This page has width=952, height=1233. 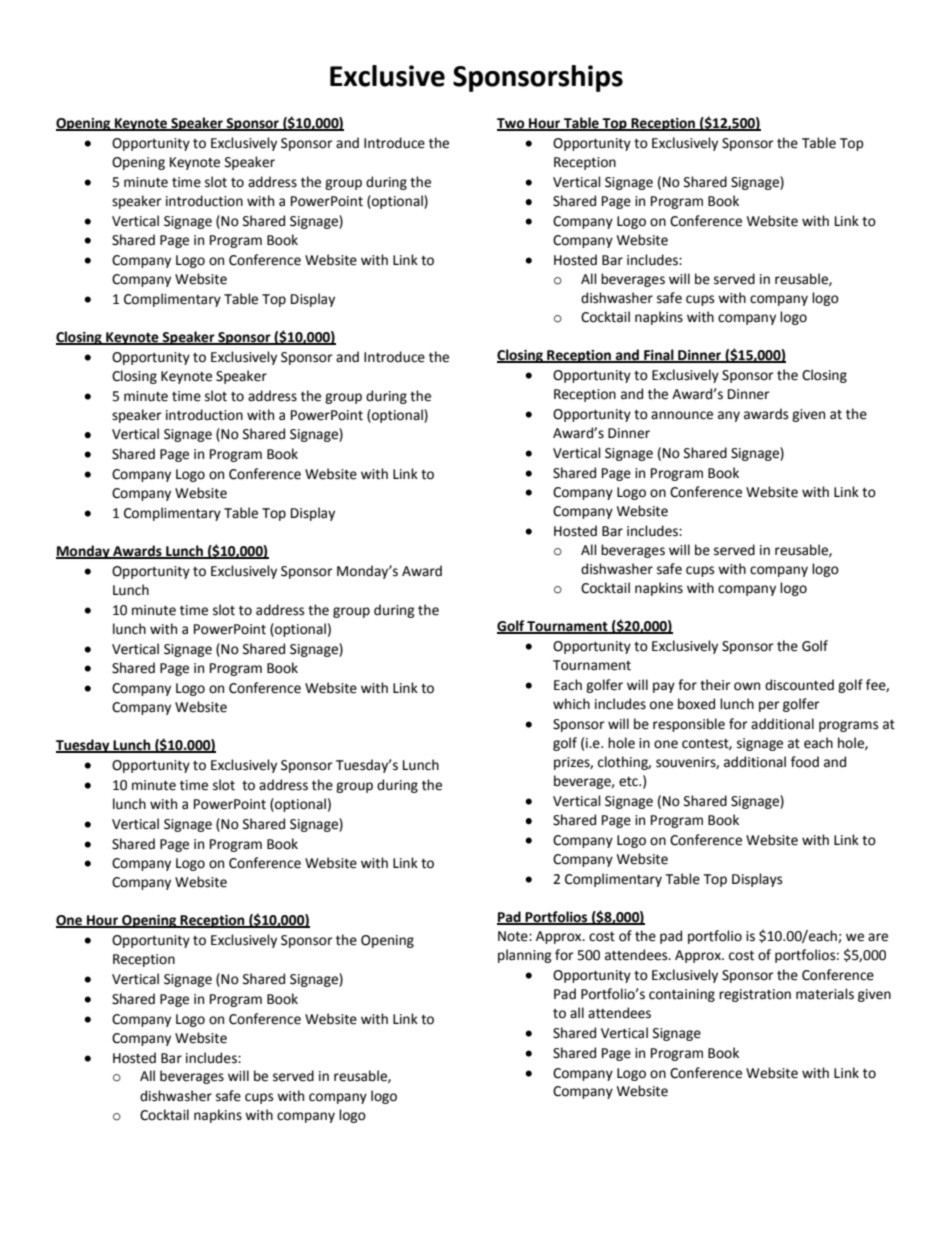 What do you see at coordinates (512, 124) in the page?
I see `Two` at bounding box center [512, 124].
